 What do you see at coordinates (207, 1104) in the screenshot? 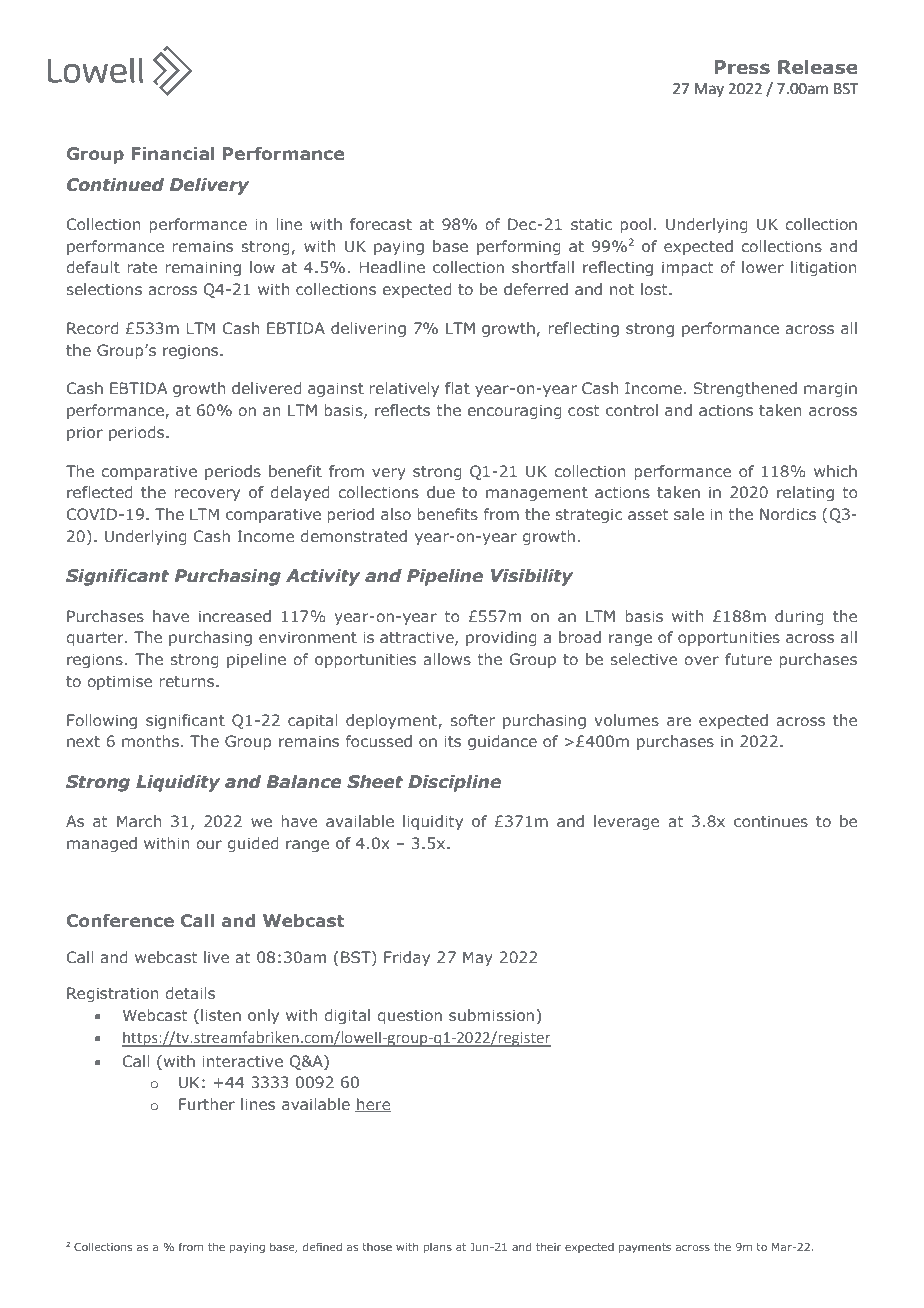
I see `Further` at bounding box center [207, 1104].
